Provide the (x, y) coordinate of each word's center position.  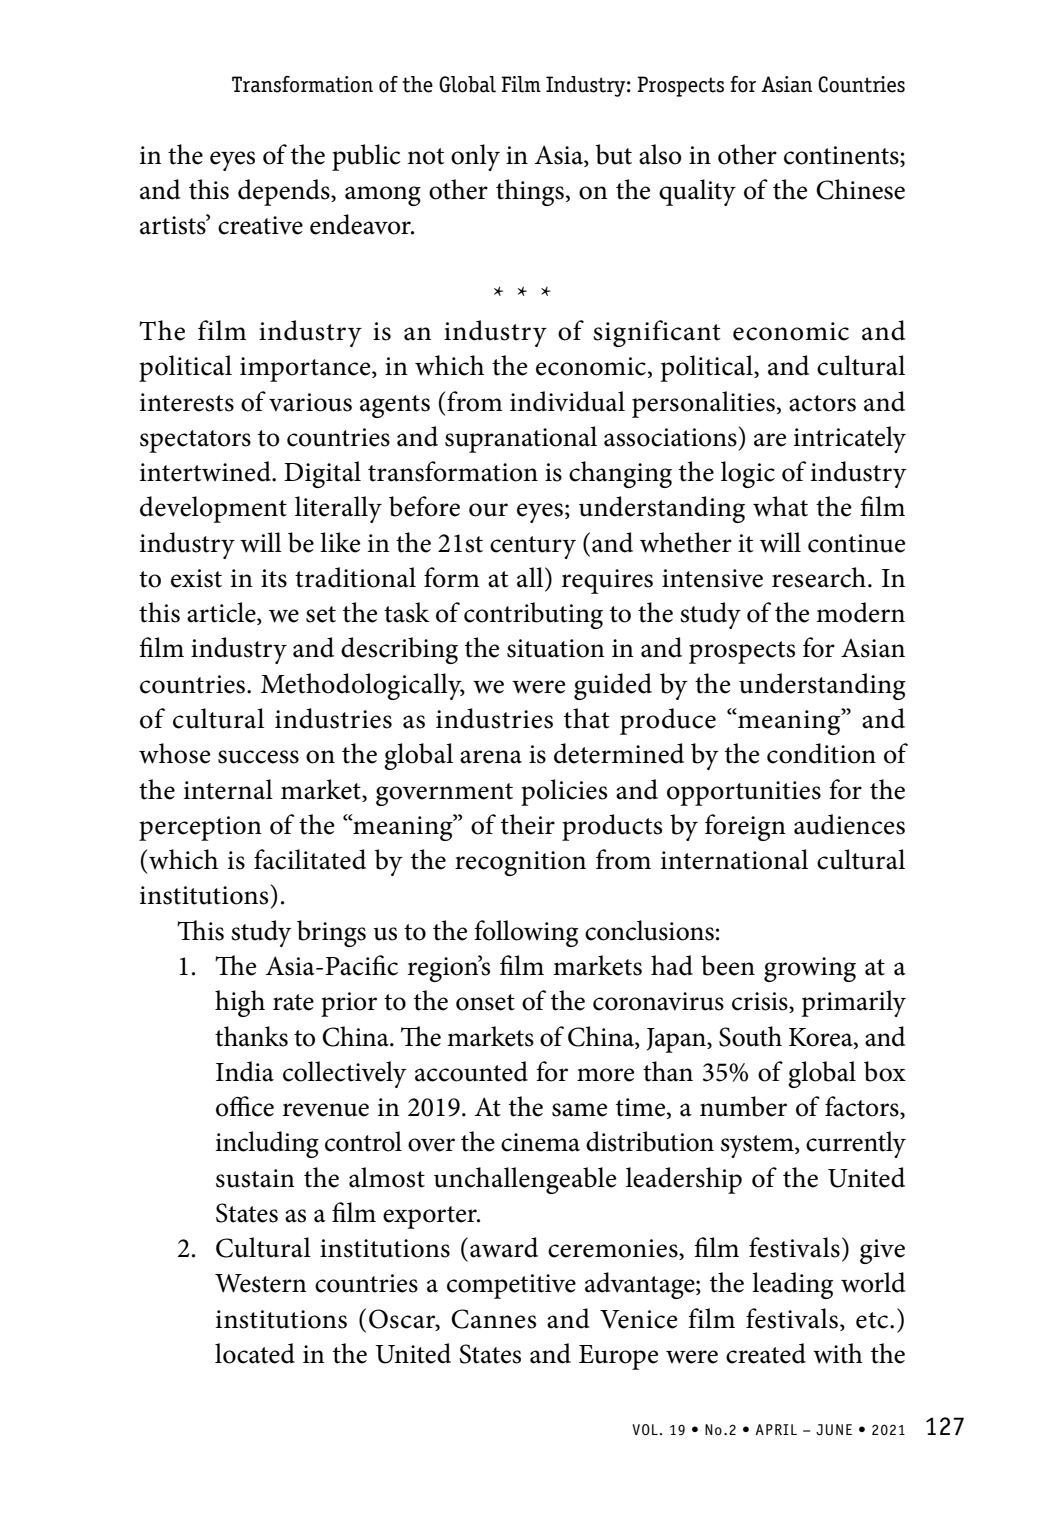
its (274, 578)
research (819, 577)
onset (485, 1002)
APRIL (776, 1429)
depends (285, 192)
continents (842, 155)
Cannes (493, 1319)
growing (810, 969)
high (240, 1003)
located (255, 1353)
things (530, 192)
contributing (533, 615)
